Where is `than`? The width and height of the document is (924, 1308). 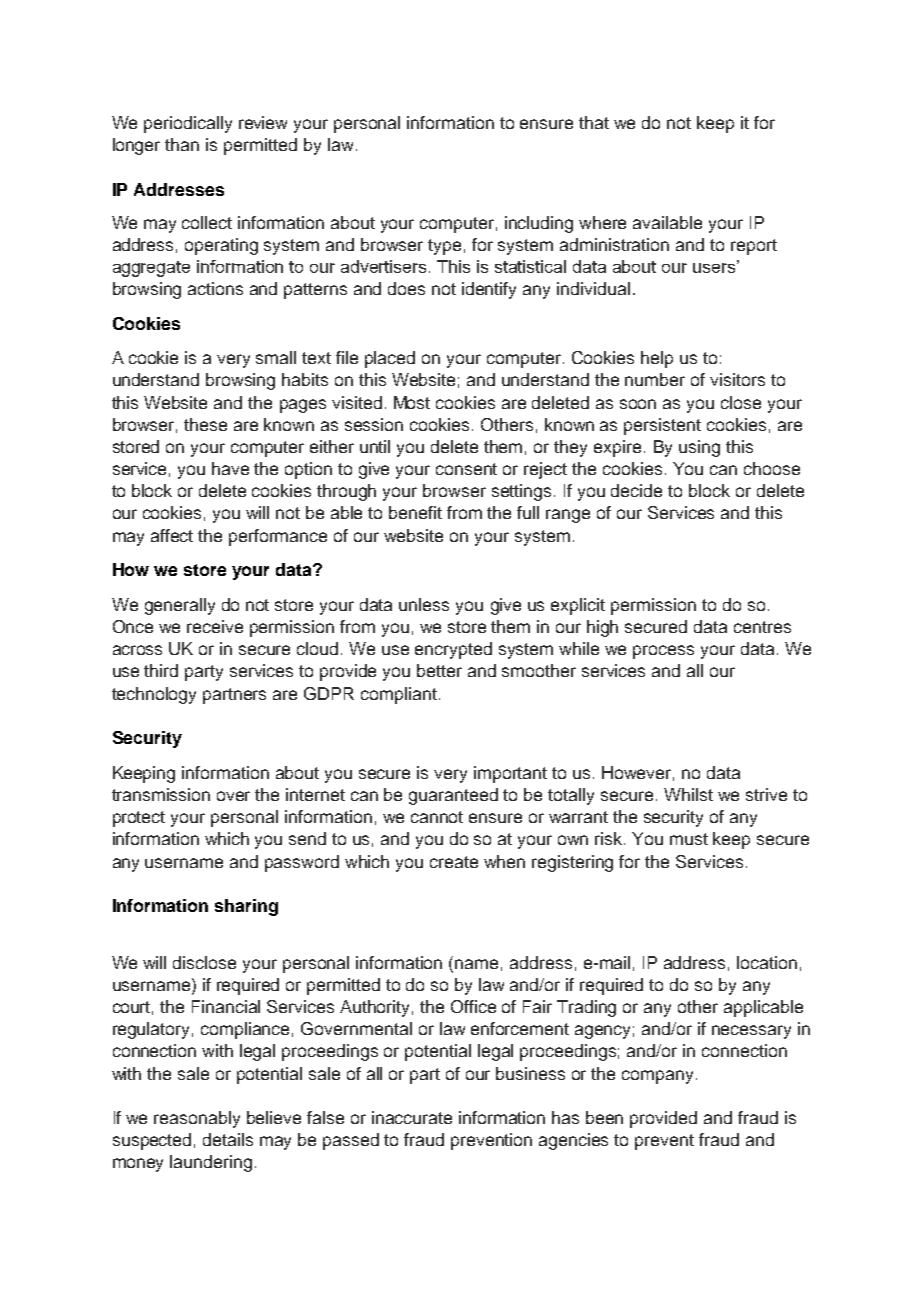 than is located at coordinates (182, 144).
